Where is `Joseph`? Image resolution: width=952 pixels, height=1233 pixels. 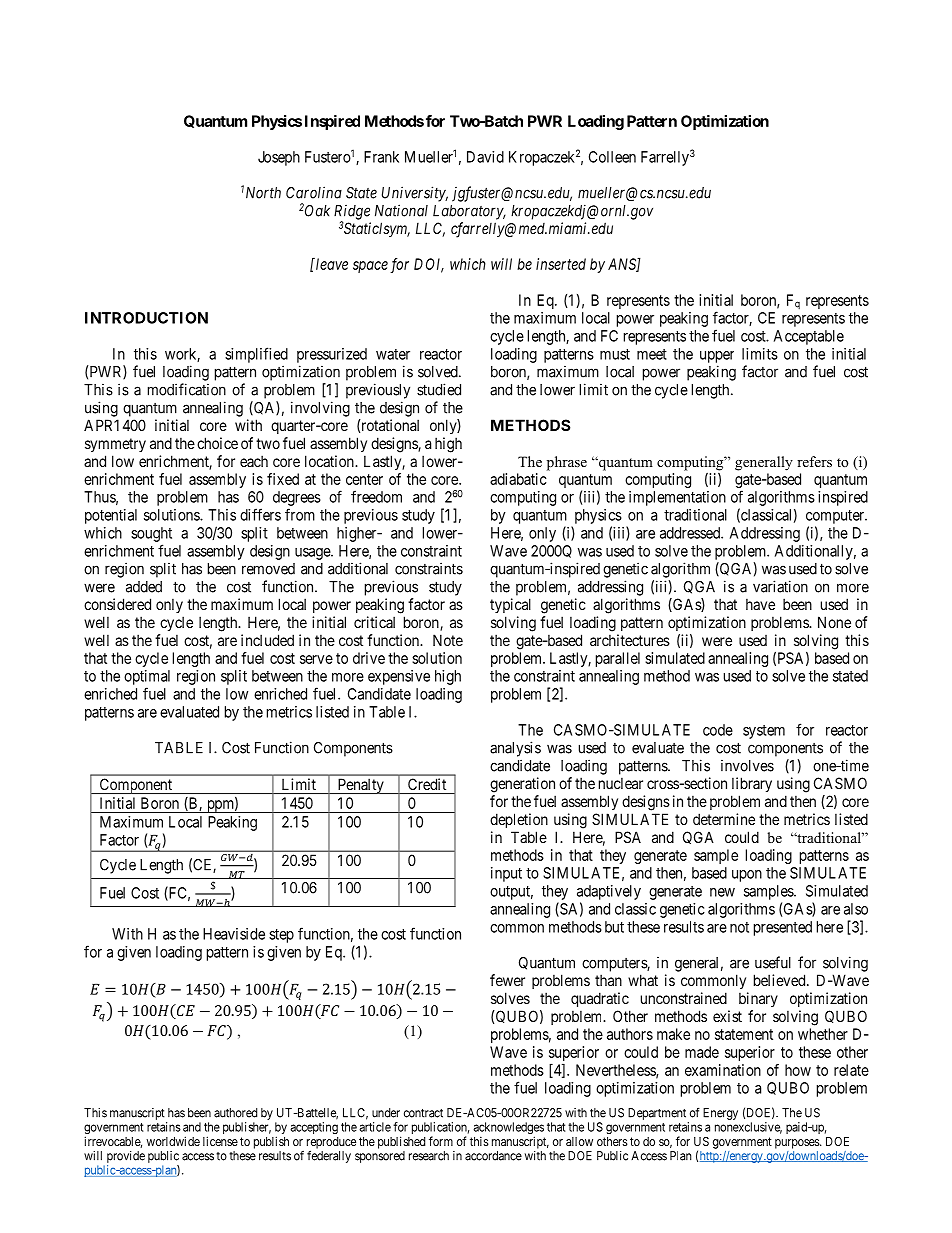
Joseph is located at coordinates (279, 158).
